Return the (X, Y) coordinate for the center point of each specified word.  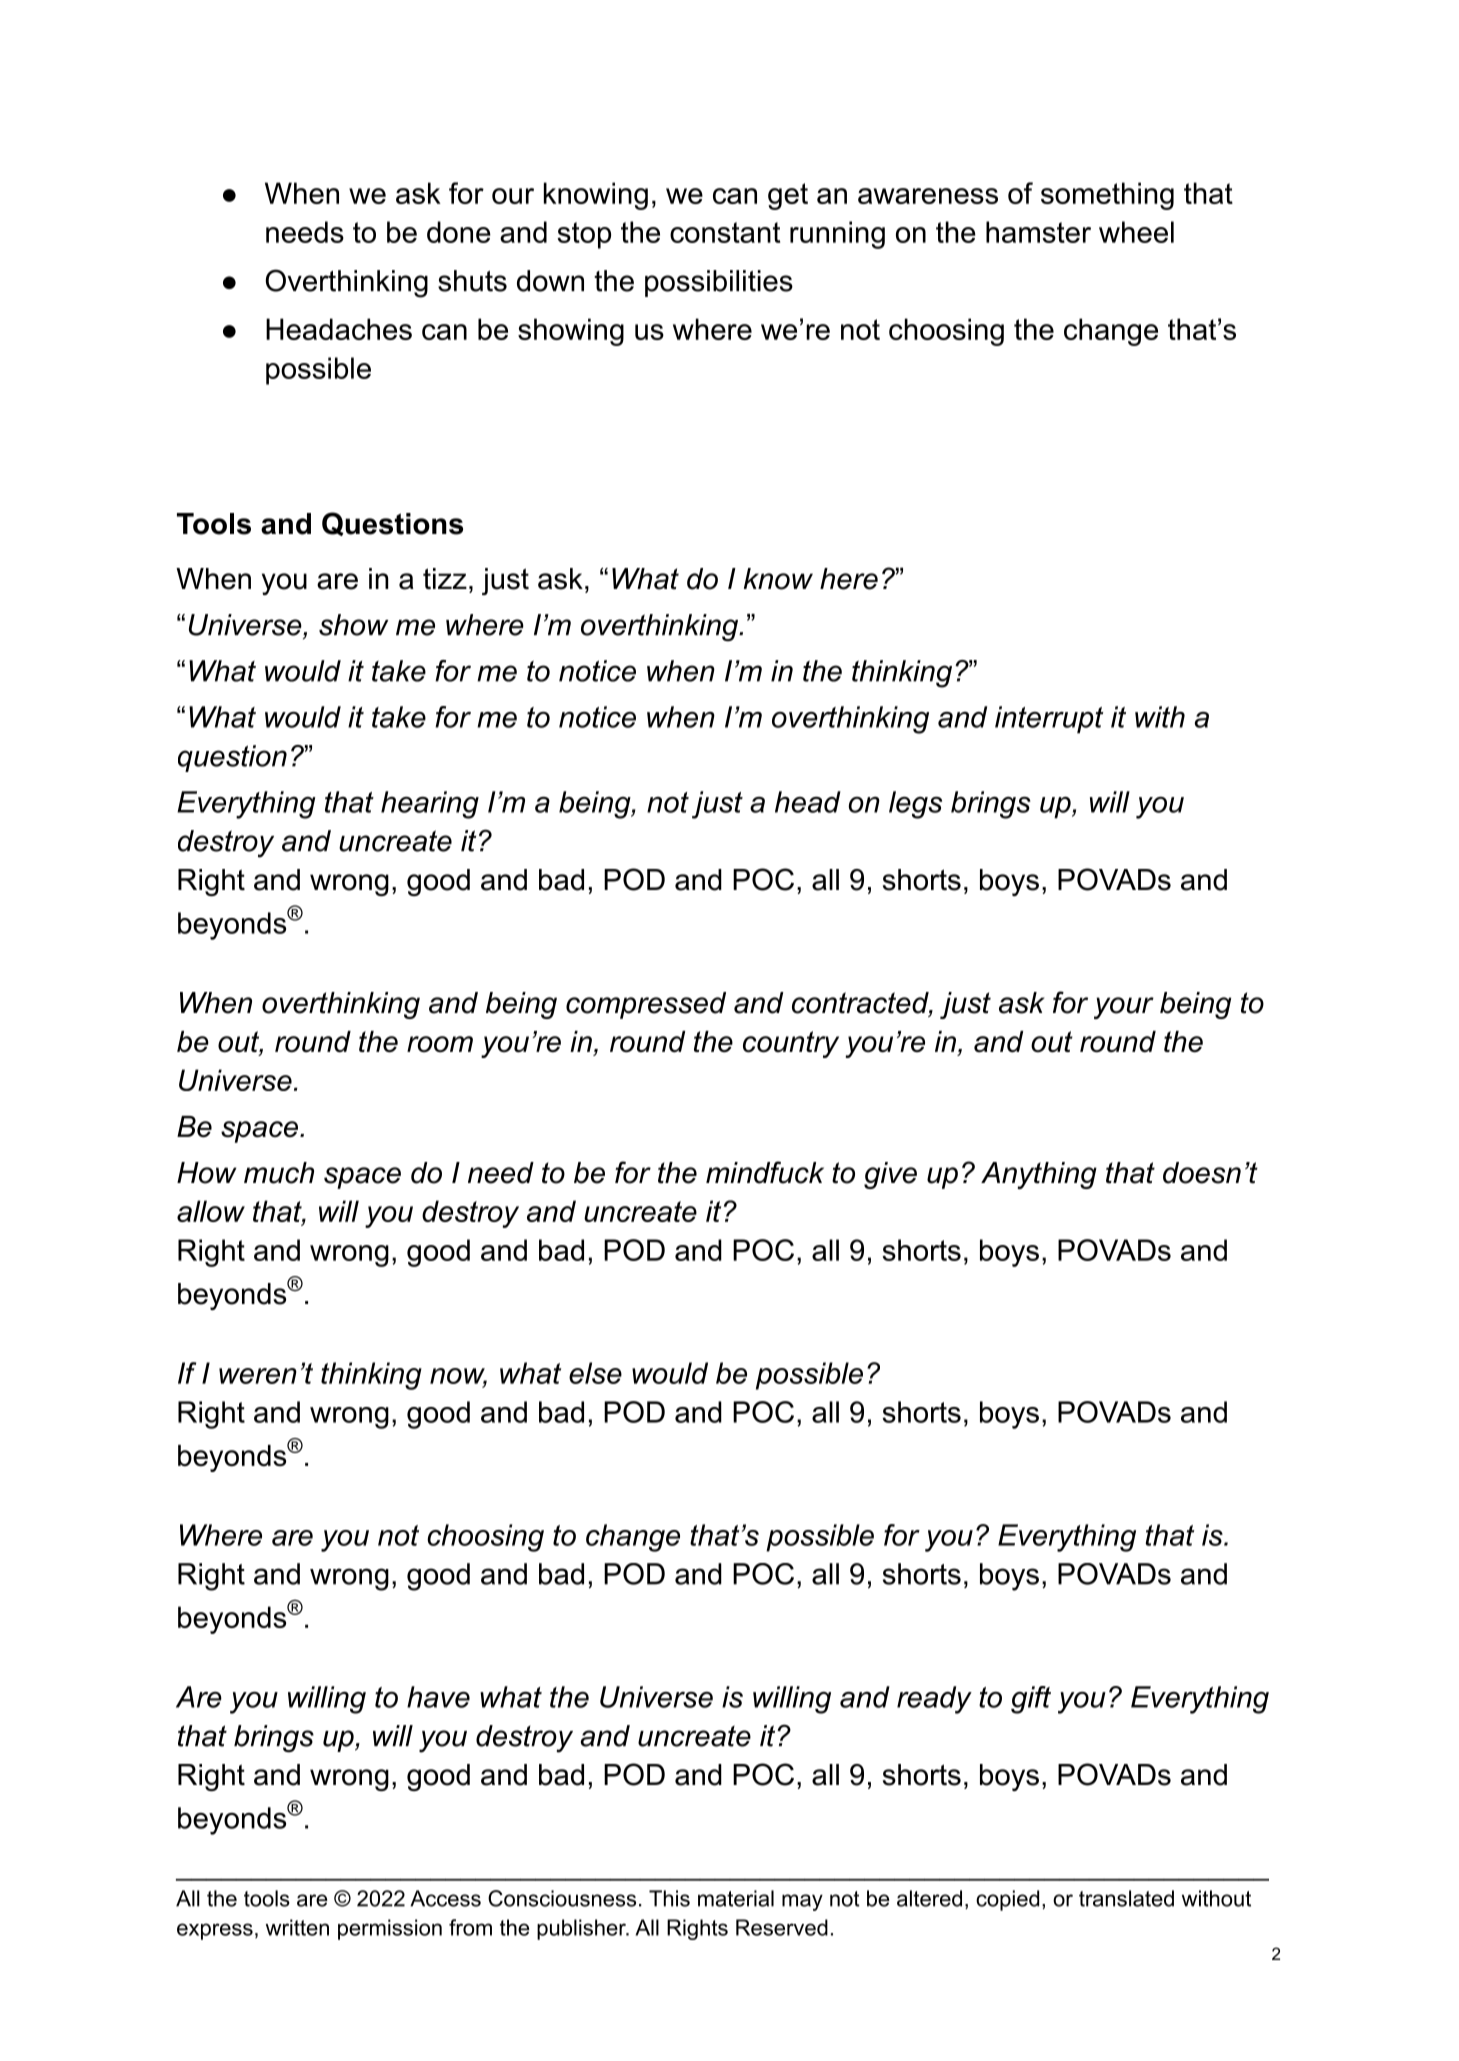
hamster (1038, 232)
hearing (430, 805)
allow (211, 1211)
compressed (646, 1005)
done (459, 232)
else (595, 1373)
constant (725, 232)
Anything (1039, 1175)
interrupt (1049, 720)
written (297, 1927)
